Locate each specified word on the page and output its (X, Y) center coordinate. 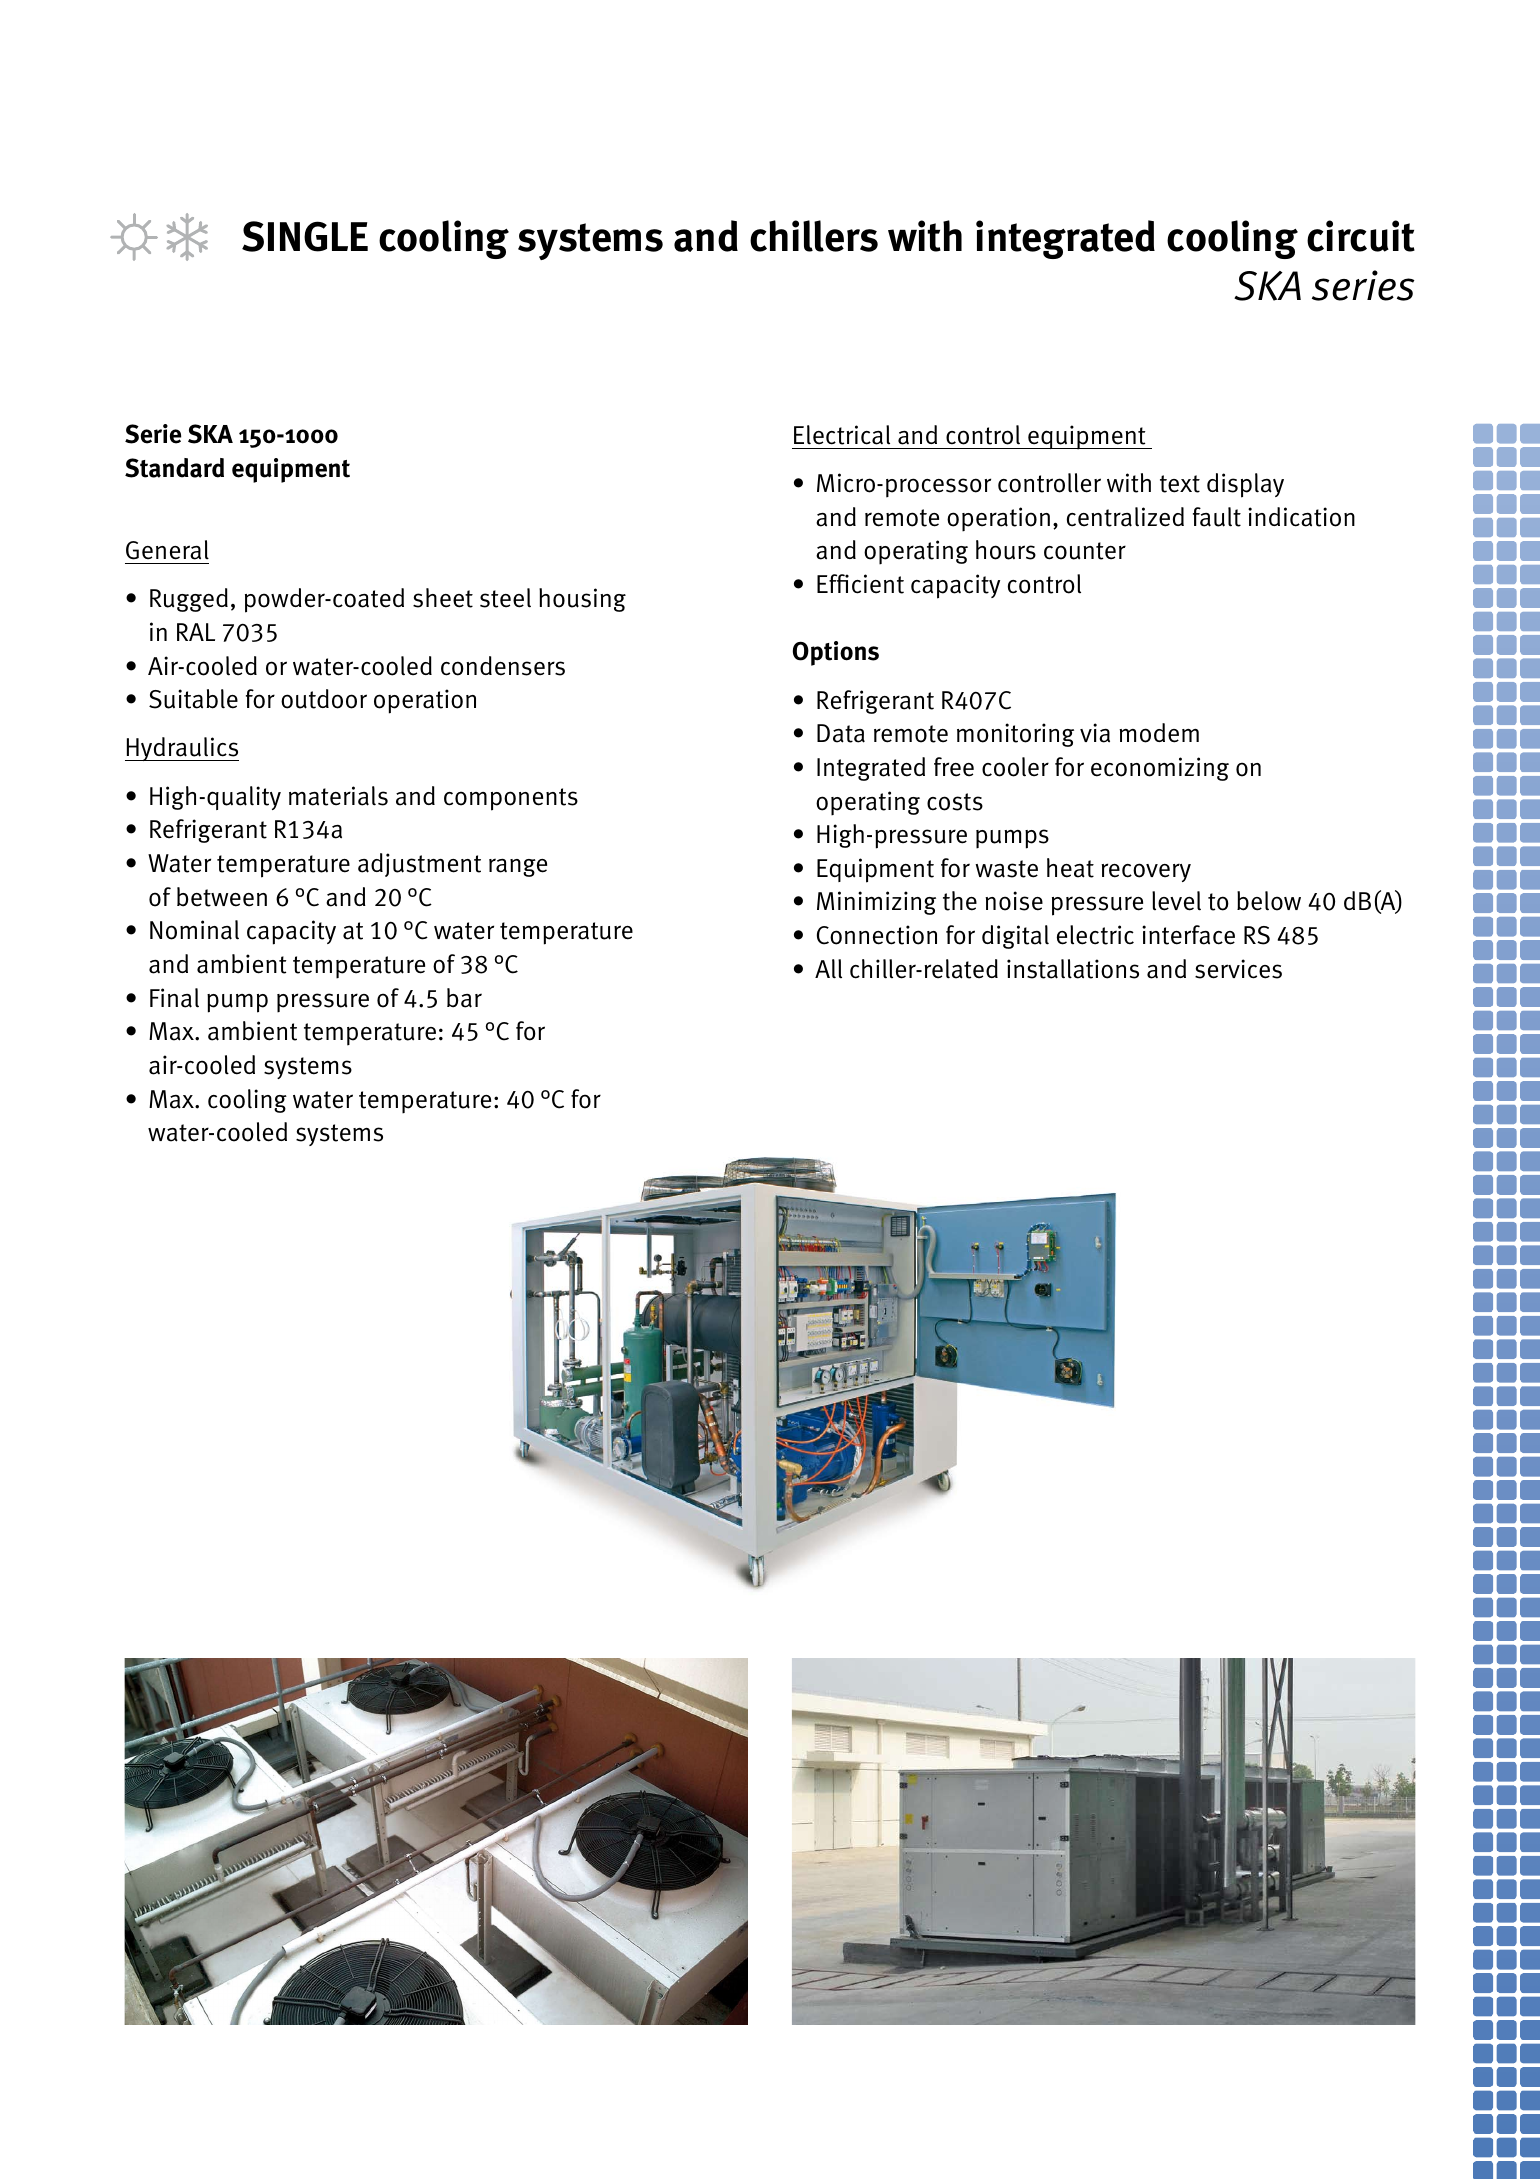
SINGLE (305, 236)
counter (1085, 551)
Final (174, 998)
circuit (1361, 236)
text (1180, 484)
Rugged (189, 600)
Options (836, 653)
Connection (877, 935)
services (1238, 969)
